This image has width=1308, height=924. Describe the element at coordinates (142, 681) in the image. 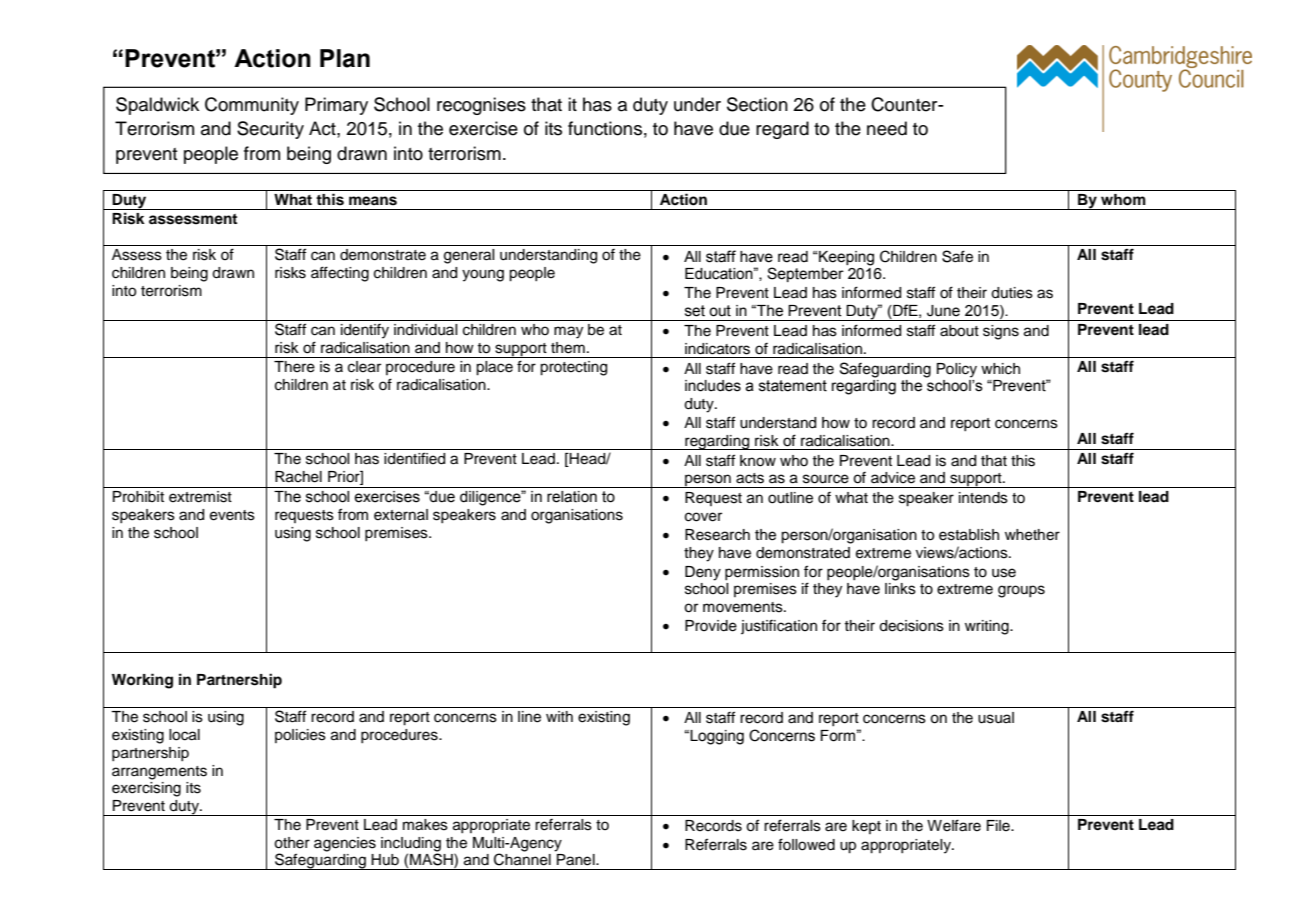

I see `Working` at that location.
